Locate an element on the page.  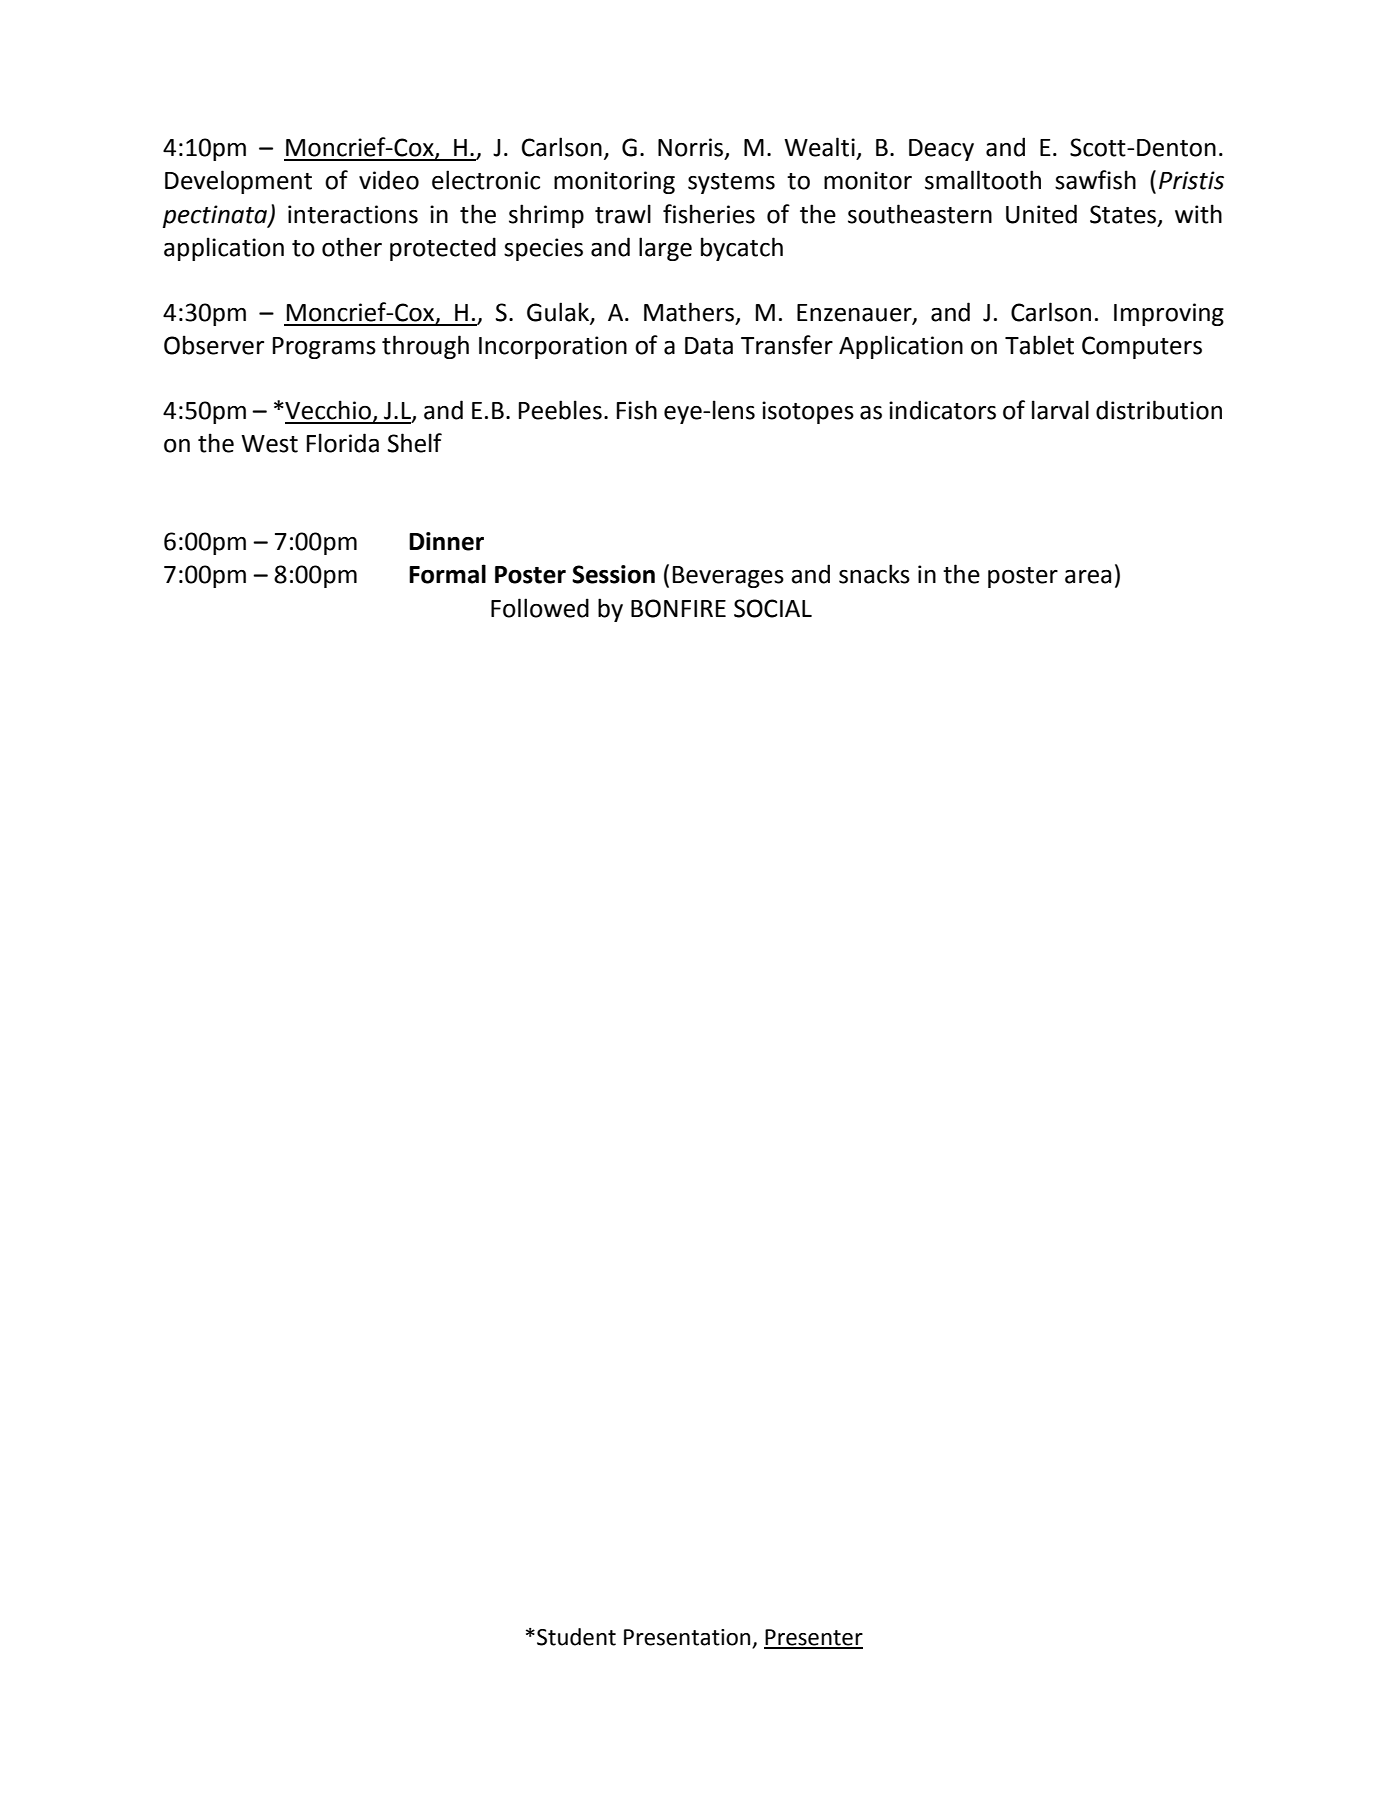
Dinner is located at coordinates (446, 541).
